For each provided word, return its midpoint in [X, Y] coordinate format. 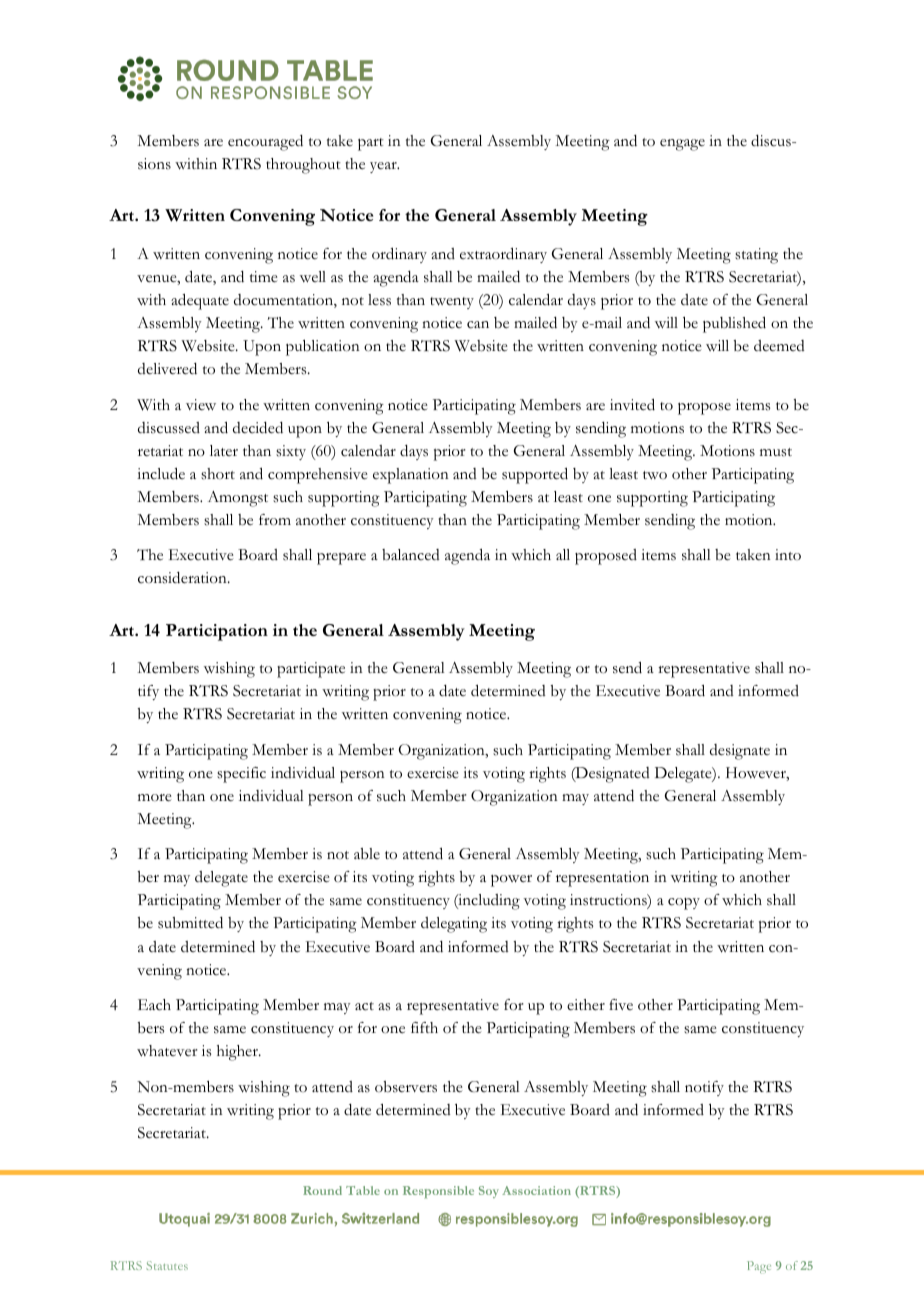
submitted [190, 923]
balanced [411, 555]
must [776, 452]
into [788, 554]
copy [684, 904]
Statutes [167, 1265]
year [384, 167]
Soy [489, 1192]
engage [682, 145]
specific [241, 775]
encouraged [265, 143]
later [224, 450]
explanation [411, 476]
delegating [454, 925]
